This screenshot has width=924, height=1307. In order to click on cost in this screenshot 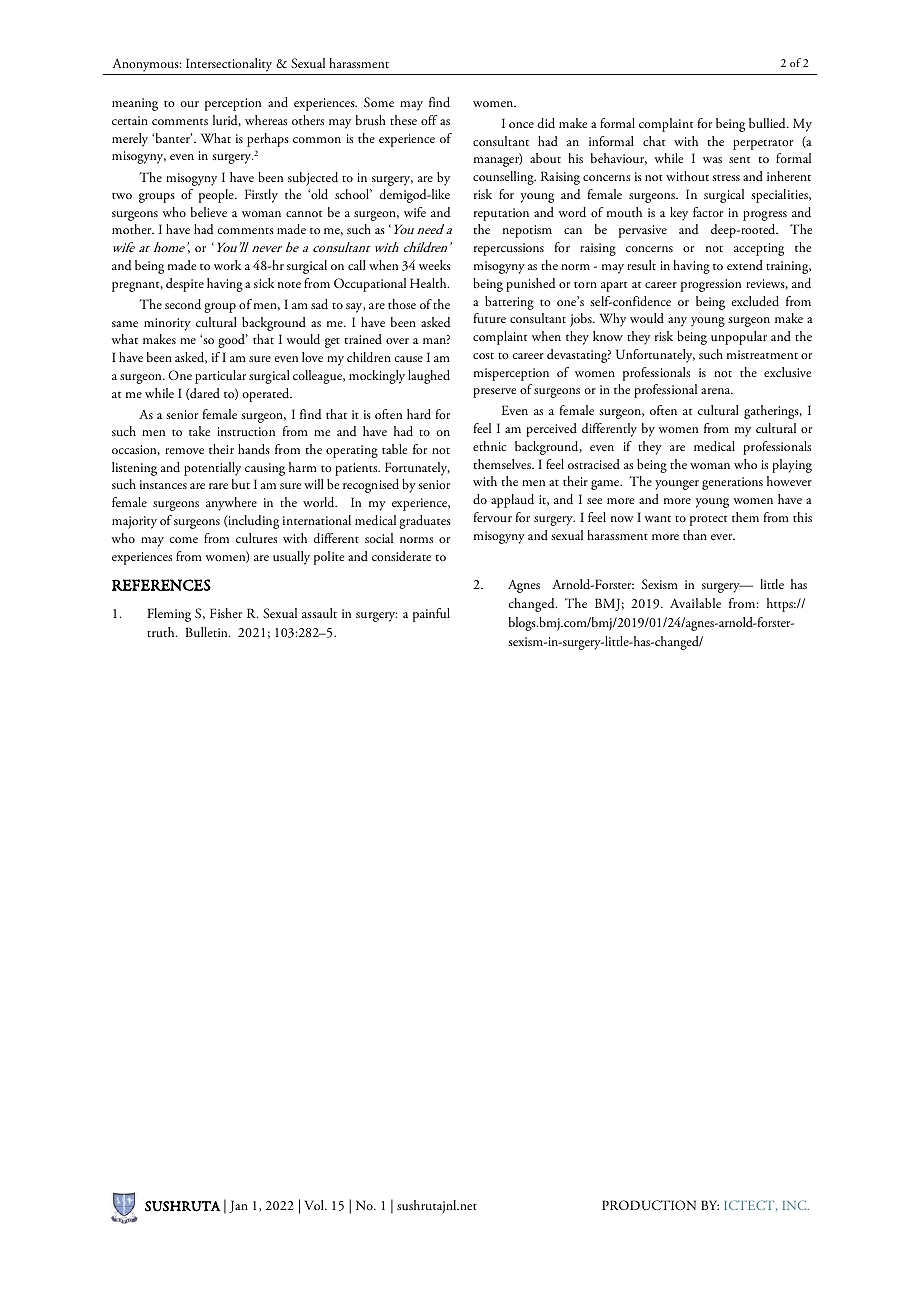, I will do `click(483, 355)`.
